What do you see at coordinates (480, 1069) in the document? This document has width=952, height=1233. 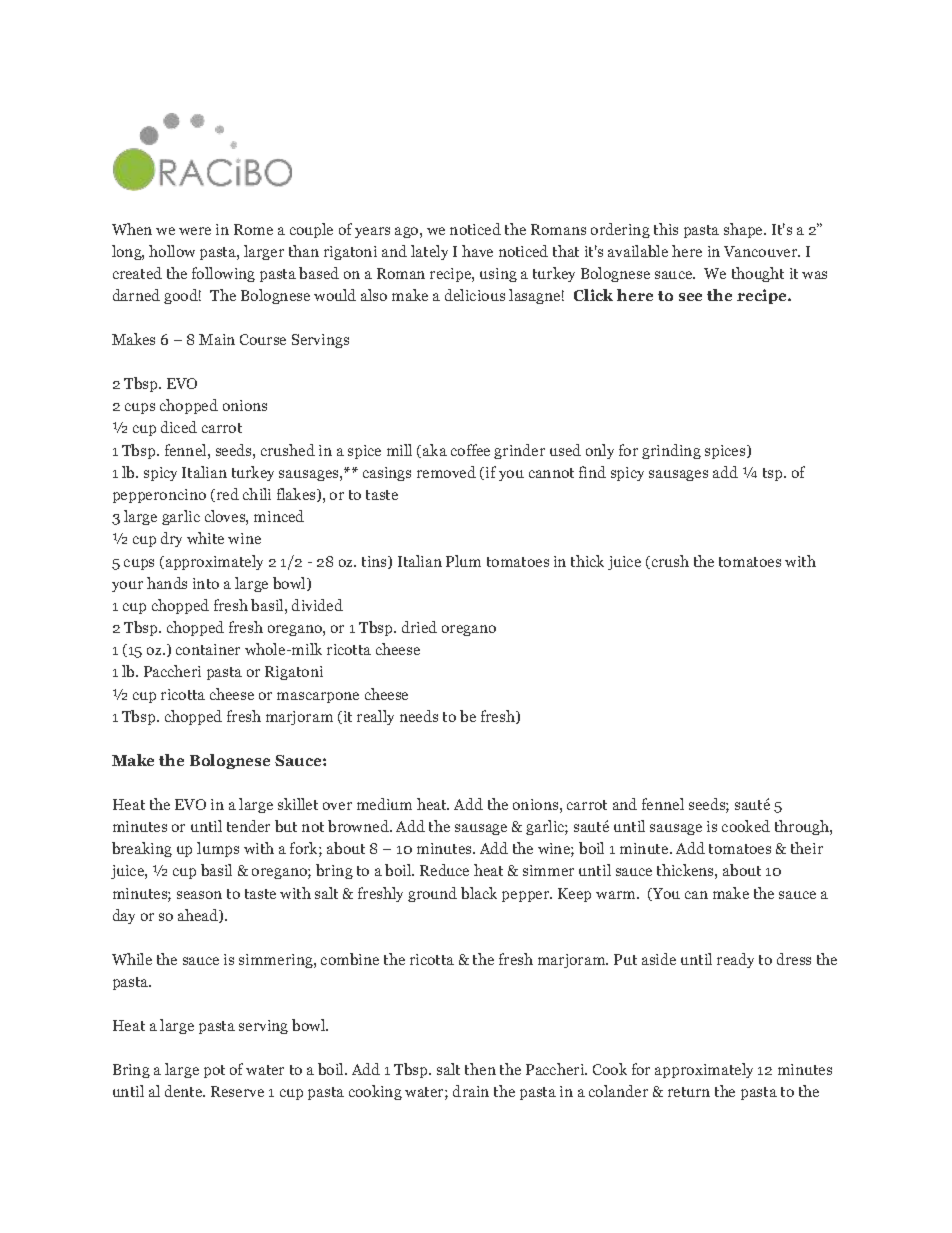 I see `then` at bounding box center [480, 1069].
